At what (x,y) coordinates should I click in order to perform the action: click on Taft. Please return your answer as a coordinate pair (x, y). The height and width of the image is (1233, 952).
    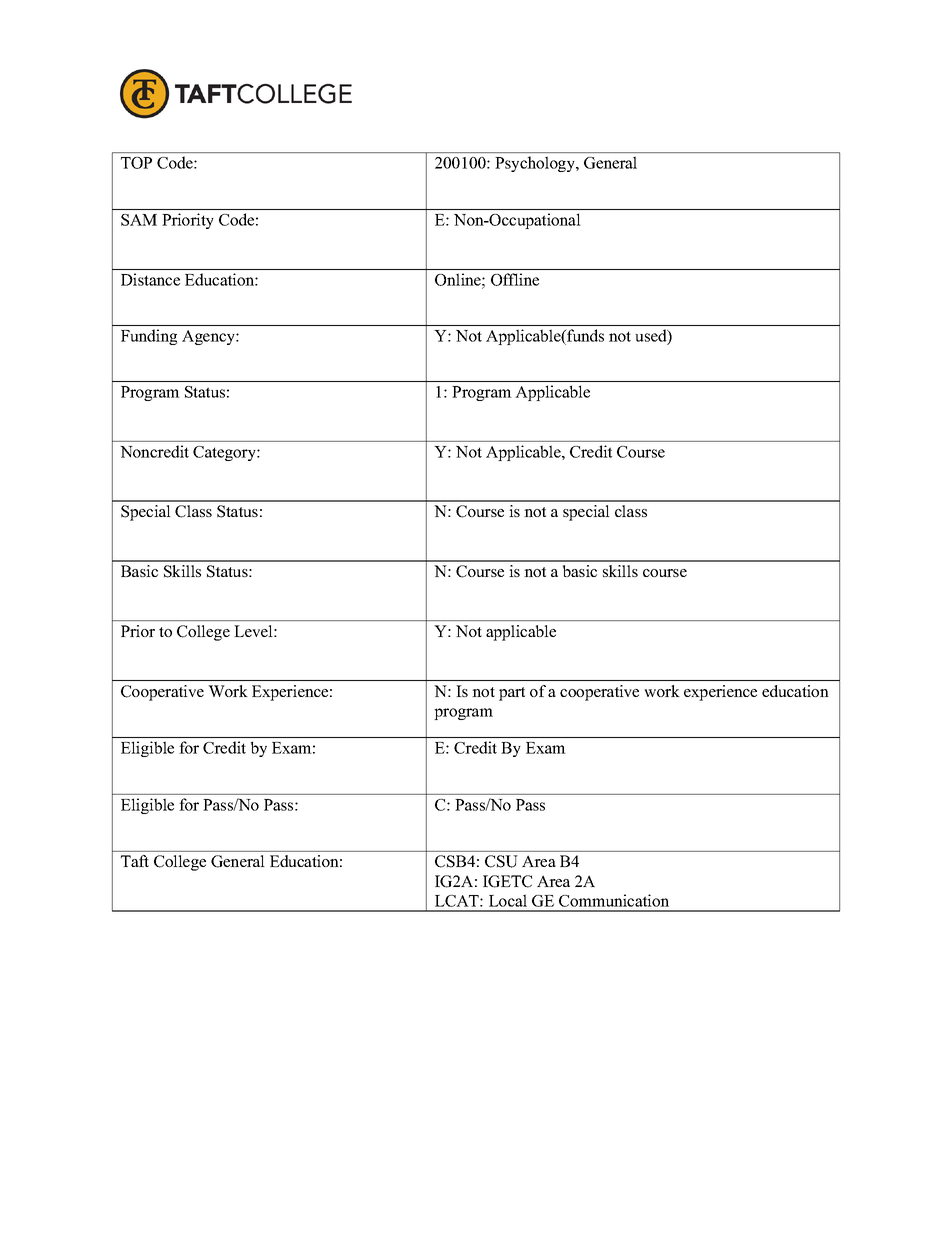
    Looking at the image, I should click on (135, 861).
